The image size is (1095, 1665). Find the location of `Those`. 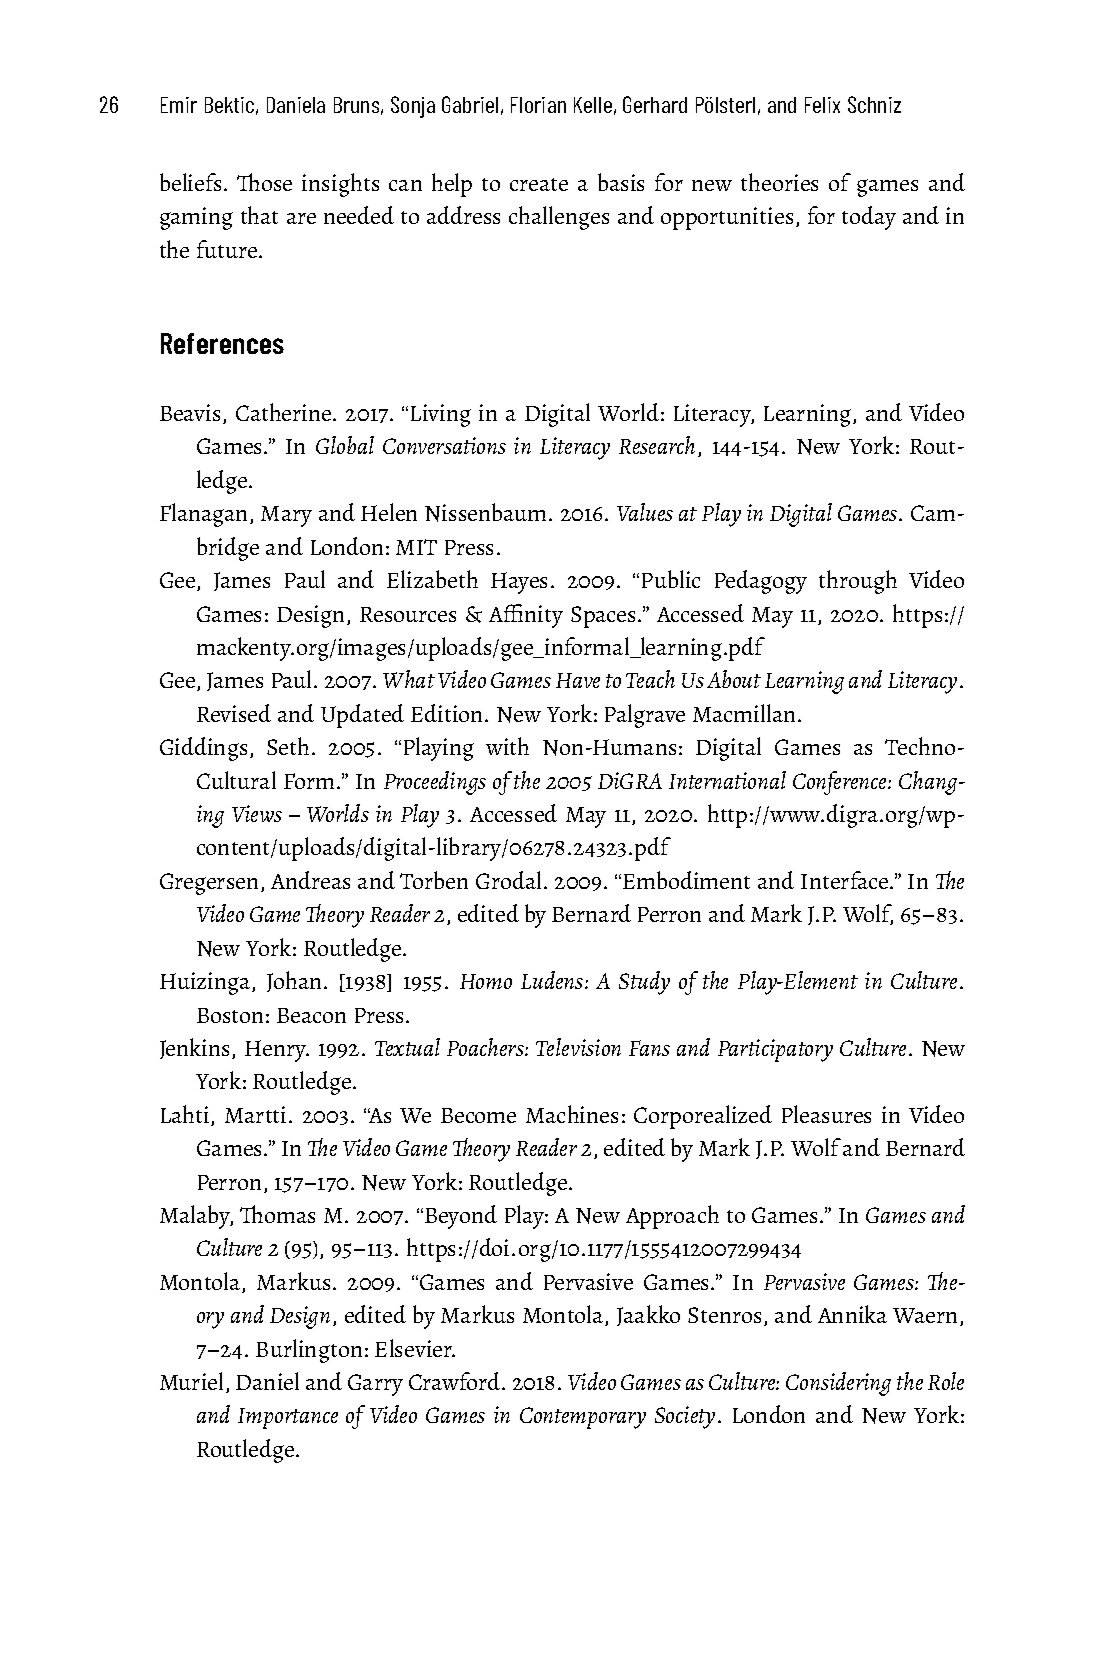

Those is located at coordinates (264, 182).
